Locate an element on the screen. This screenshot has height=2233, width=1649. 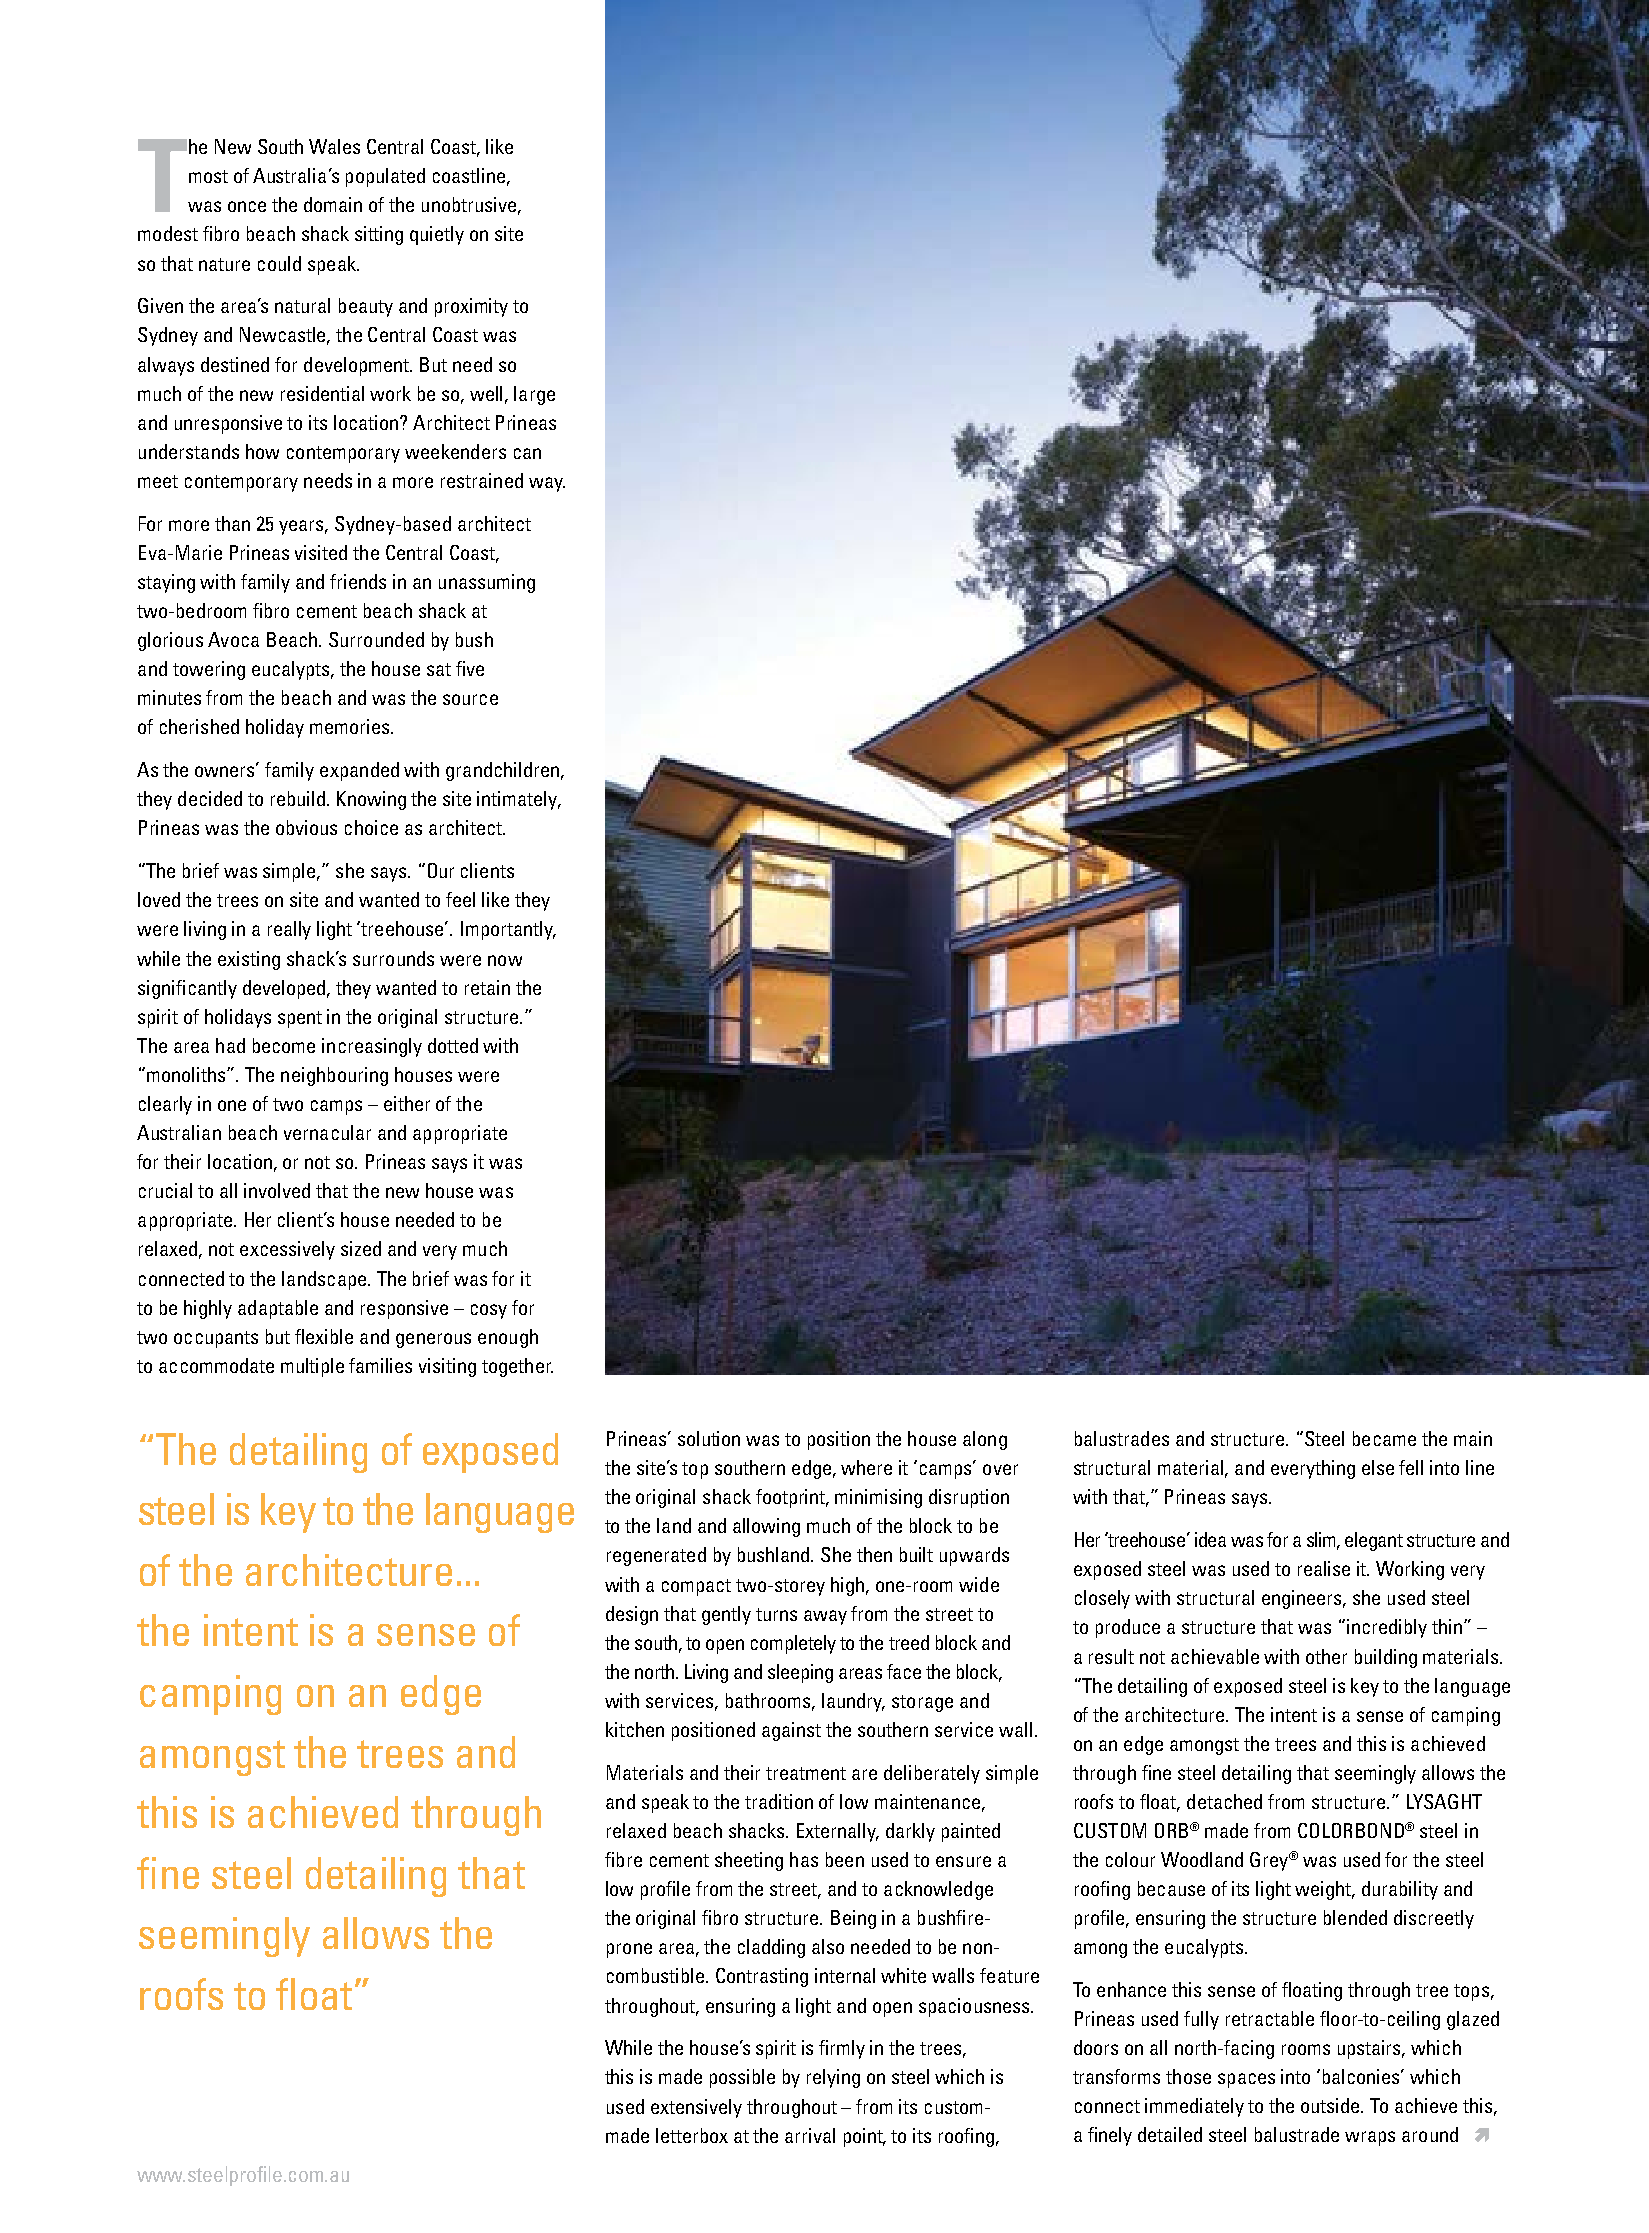
obvious is located at coordinates (306, 827).
